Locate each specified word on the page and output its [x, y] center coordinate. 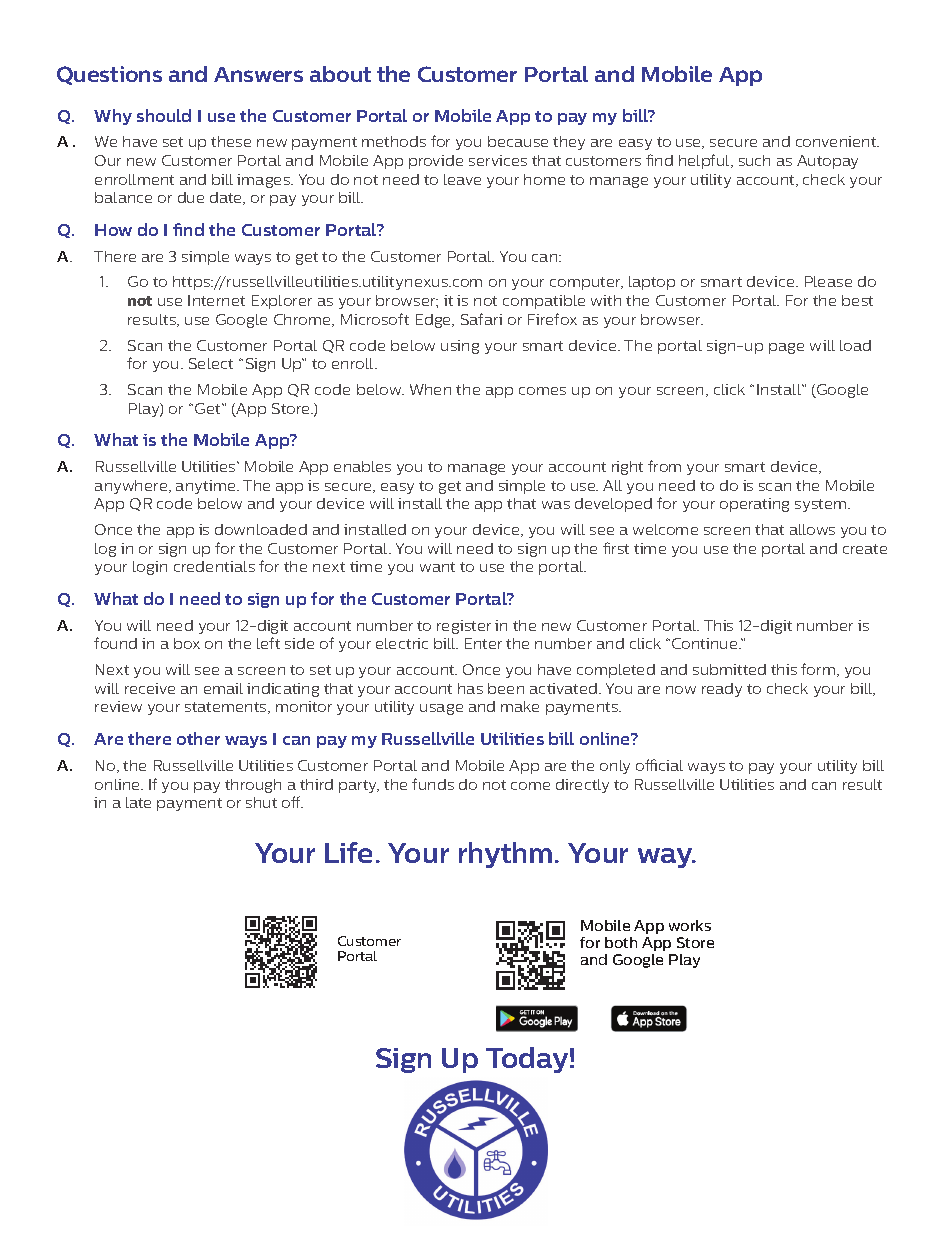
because [518, 141]
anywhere [132, 487]
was [556, 505]
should [164, 115]
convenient [837, 141]
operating [754, 505]
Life [348, 852]
